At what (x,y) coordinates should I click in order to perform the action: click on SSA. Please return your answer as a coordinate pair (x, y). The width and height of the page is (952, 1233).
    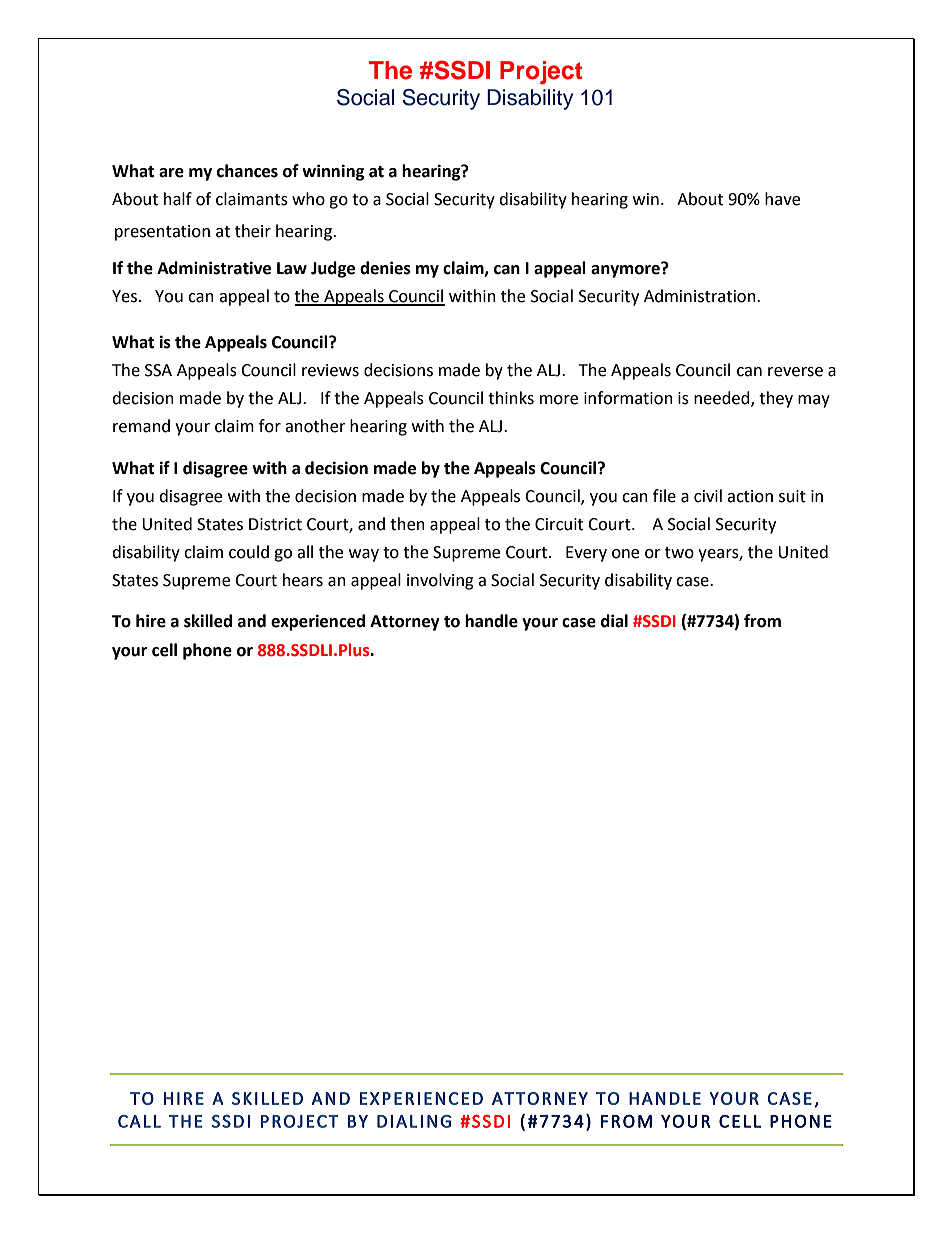
    Looking at the image, I should click on (158, 370).
